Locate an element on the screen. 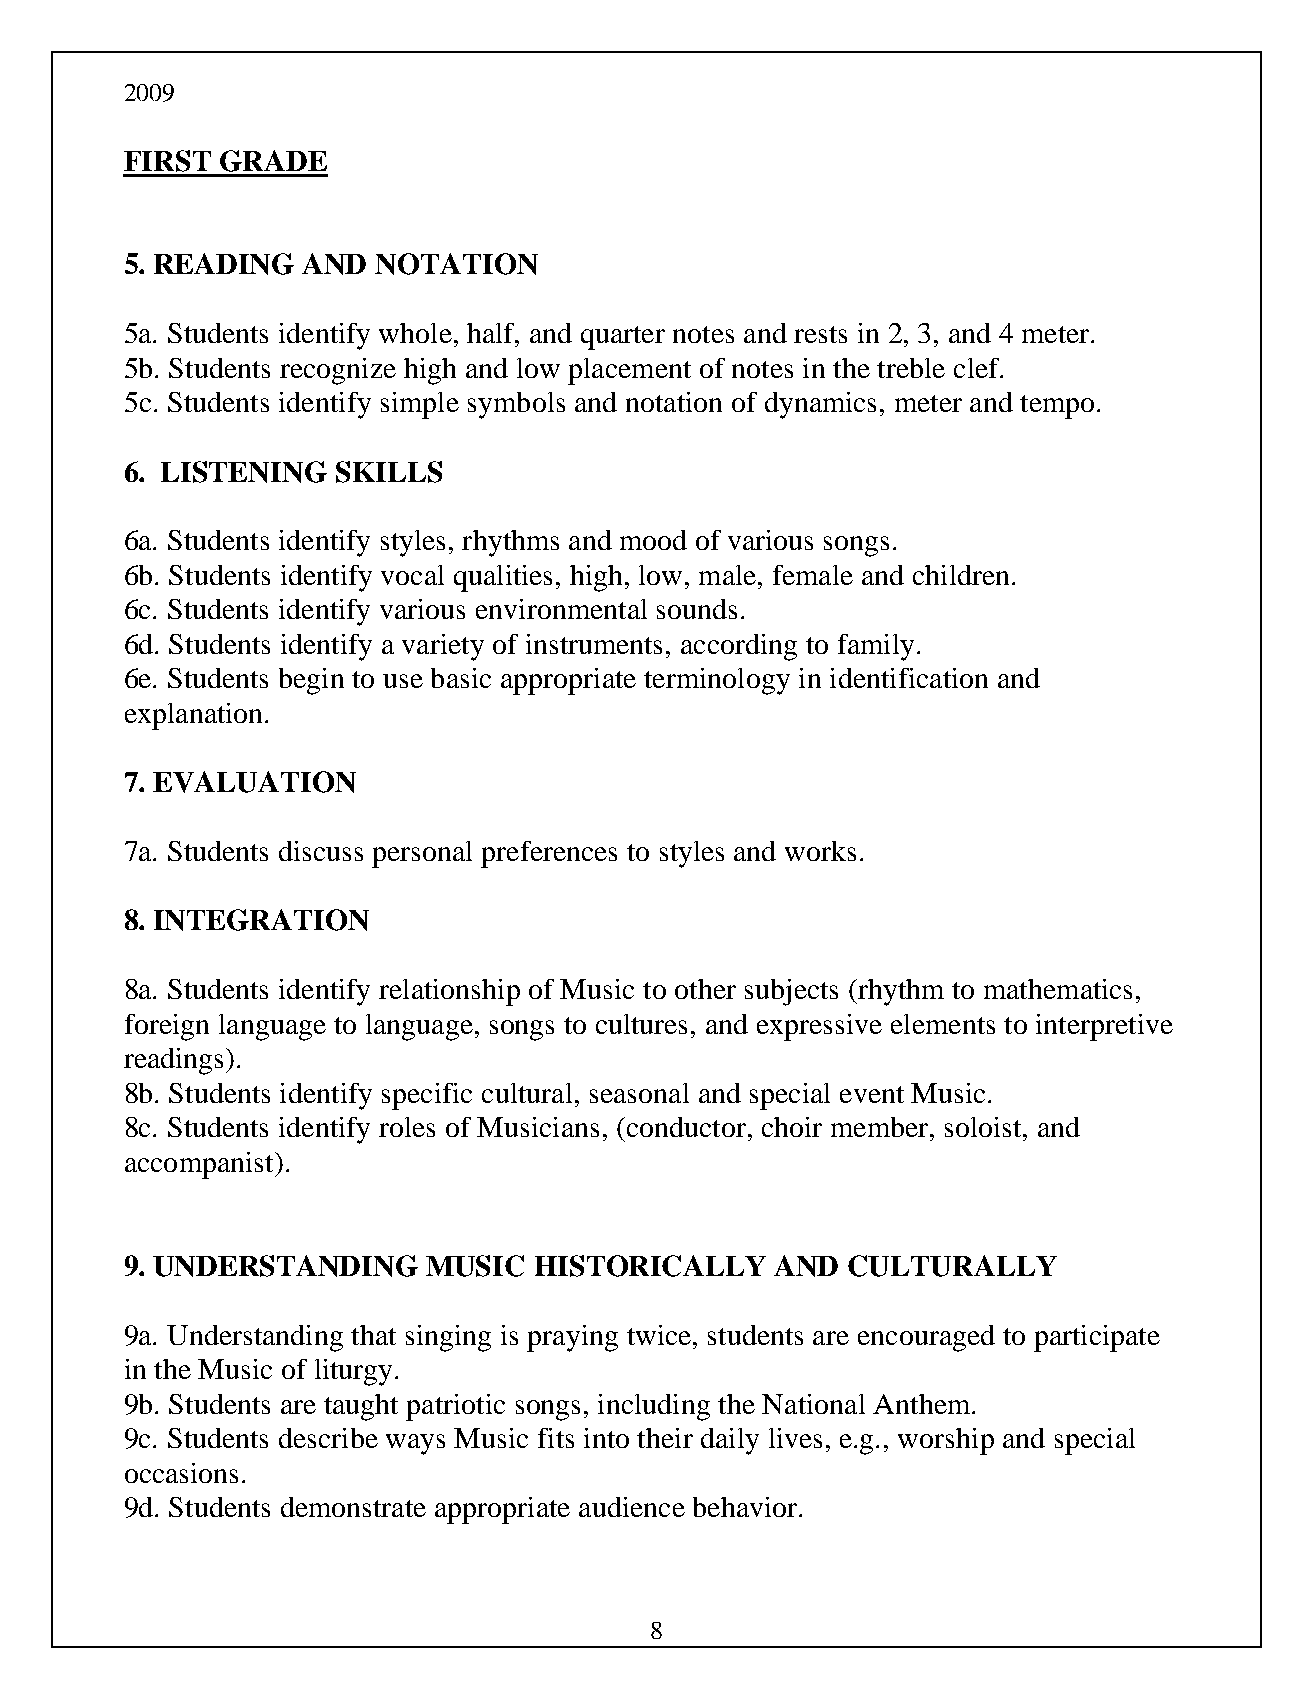 This screenshot has width=1313, height=1699. worship is located at coordinates (946, 1441).
